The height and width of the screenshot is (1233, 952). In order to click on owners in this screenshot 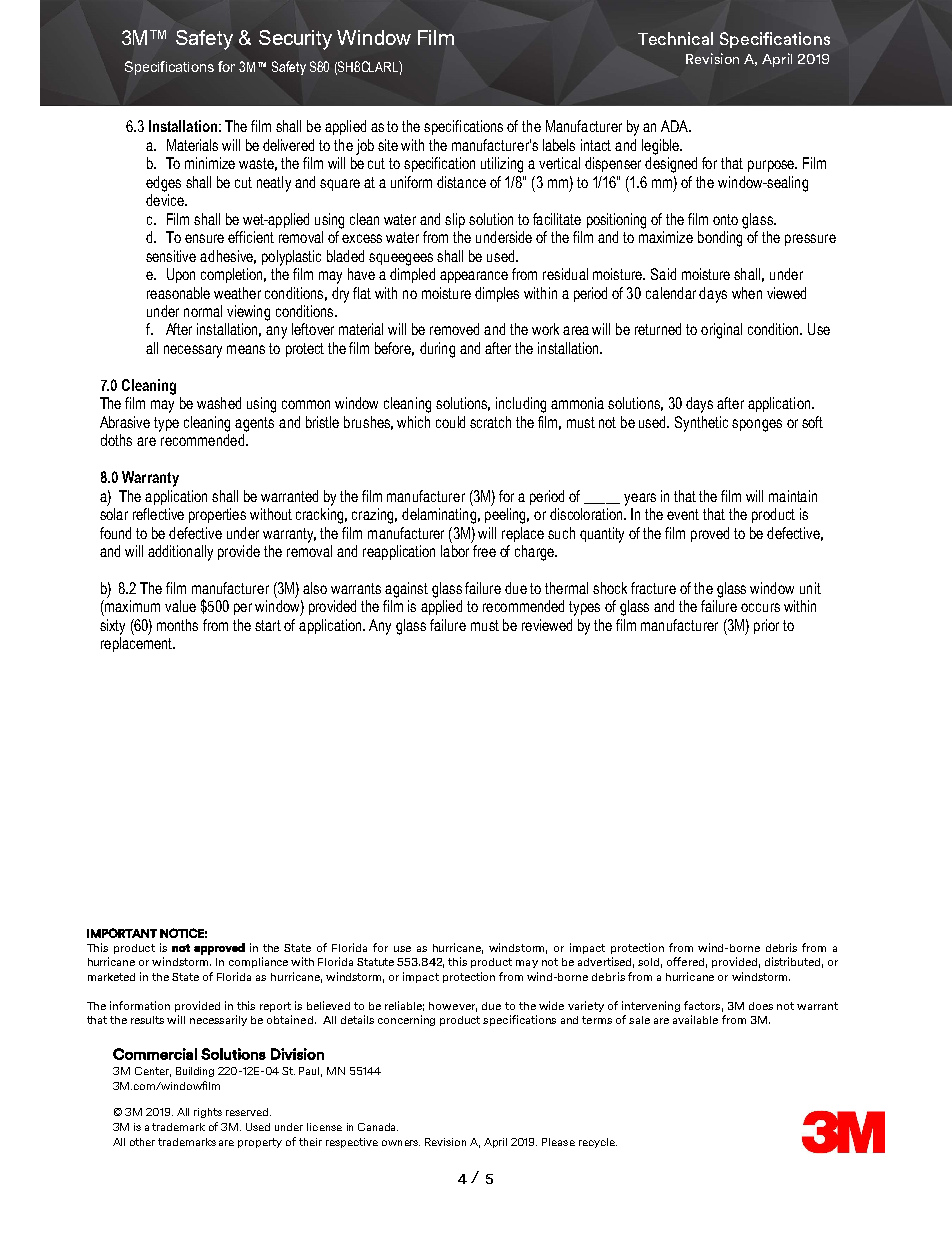, I will do `click(401, 1143)`.
